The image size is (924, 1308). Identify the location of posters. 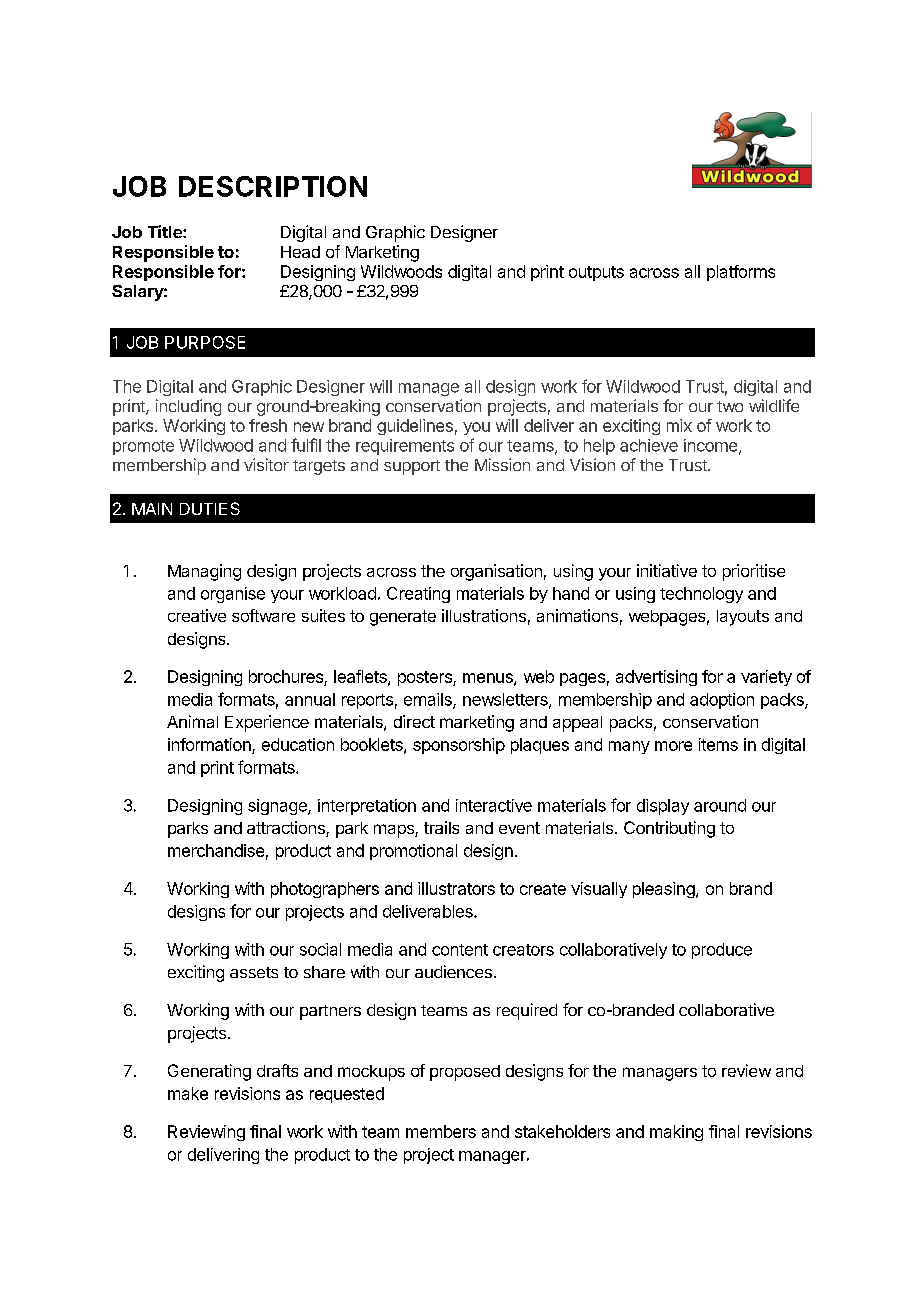
(426, 678).
